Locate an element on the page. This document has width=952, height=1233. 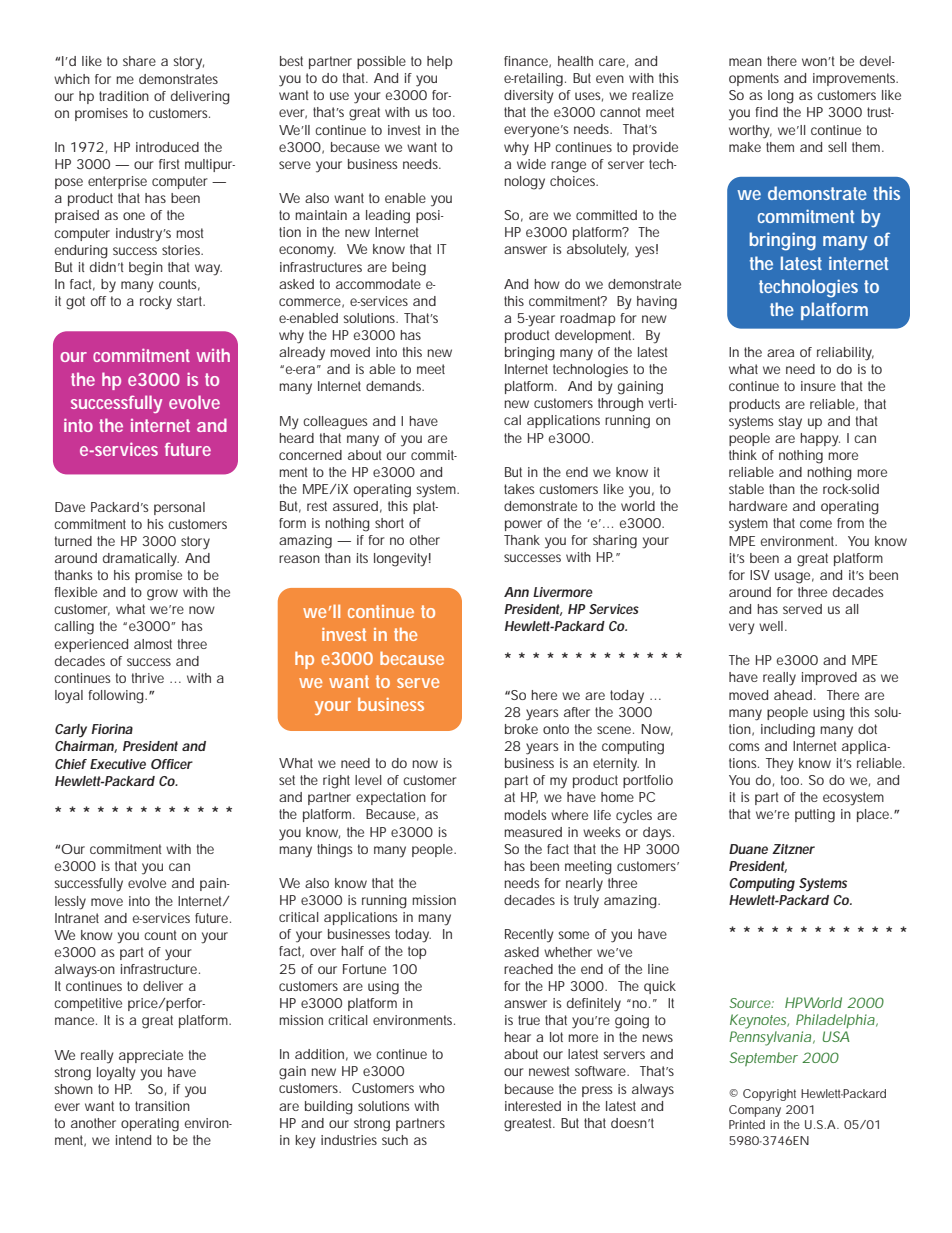
share is located at coordinates (139, 61).
